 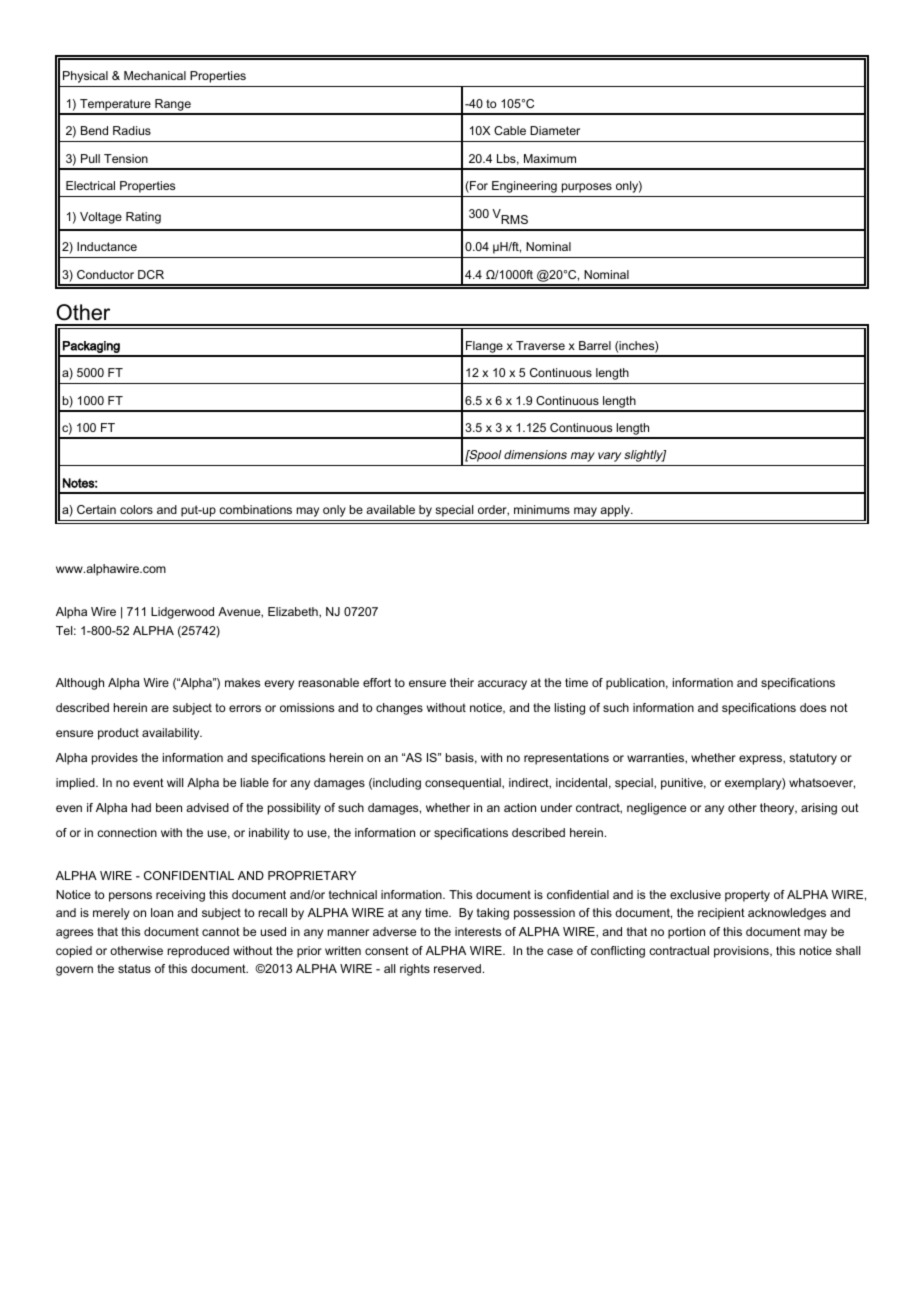 I want to click on interests, so click(x=478, y=931).
